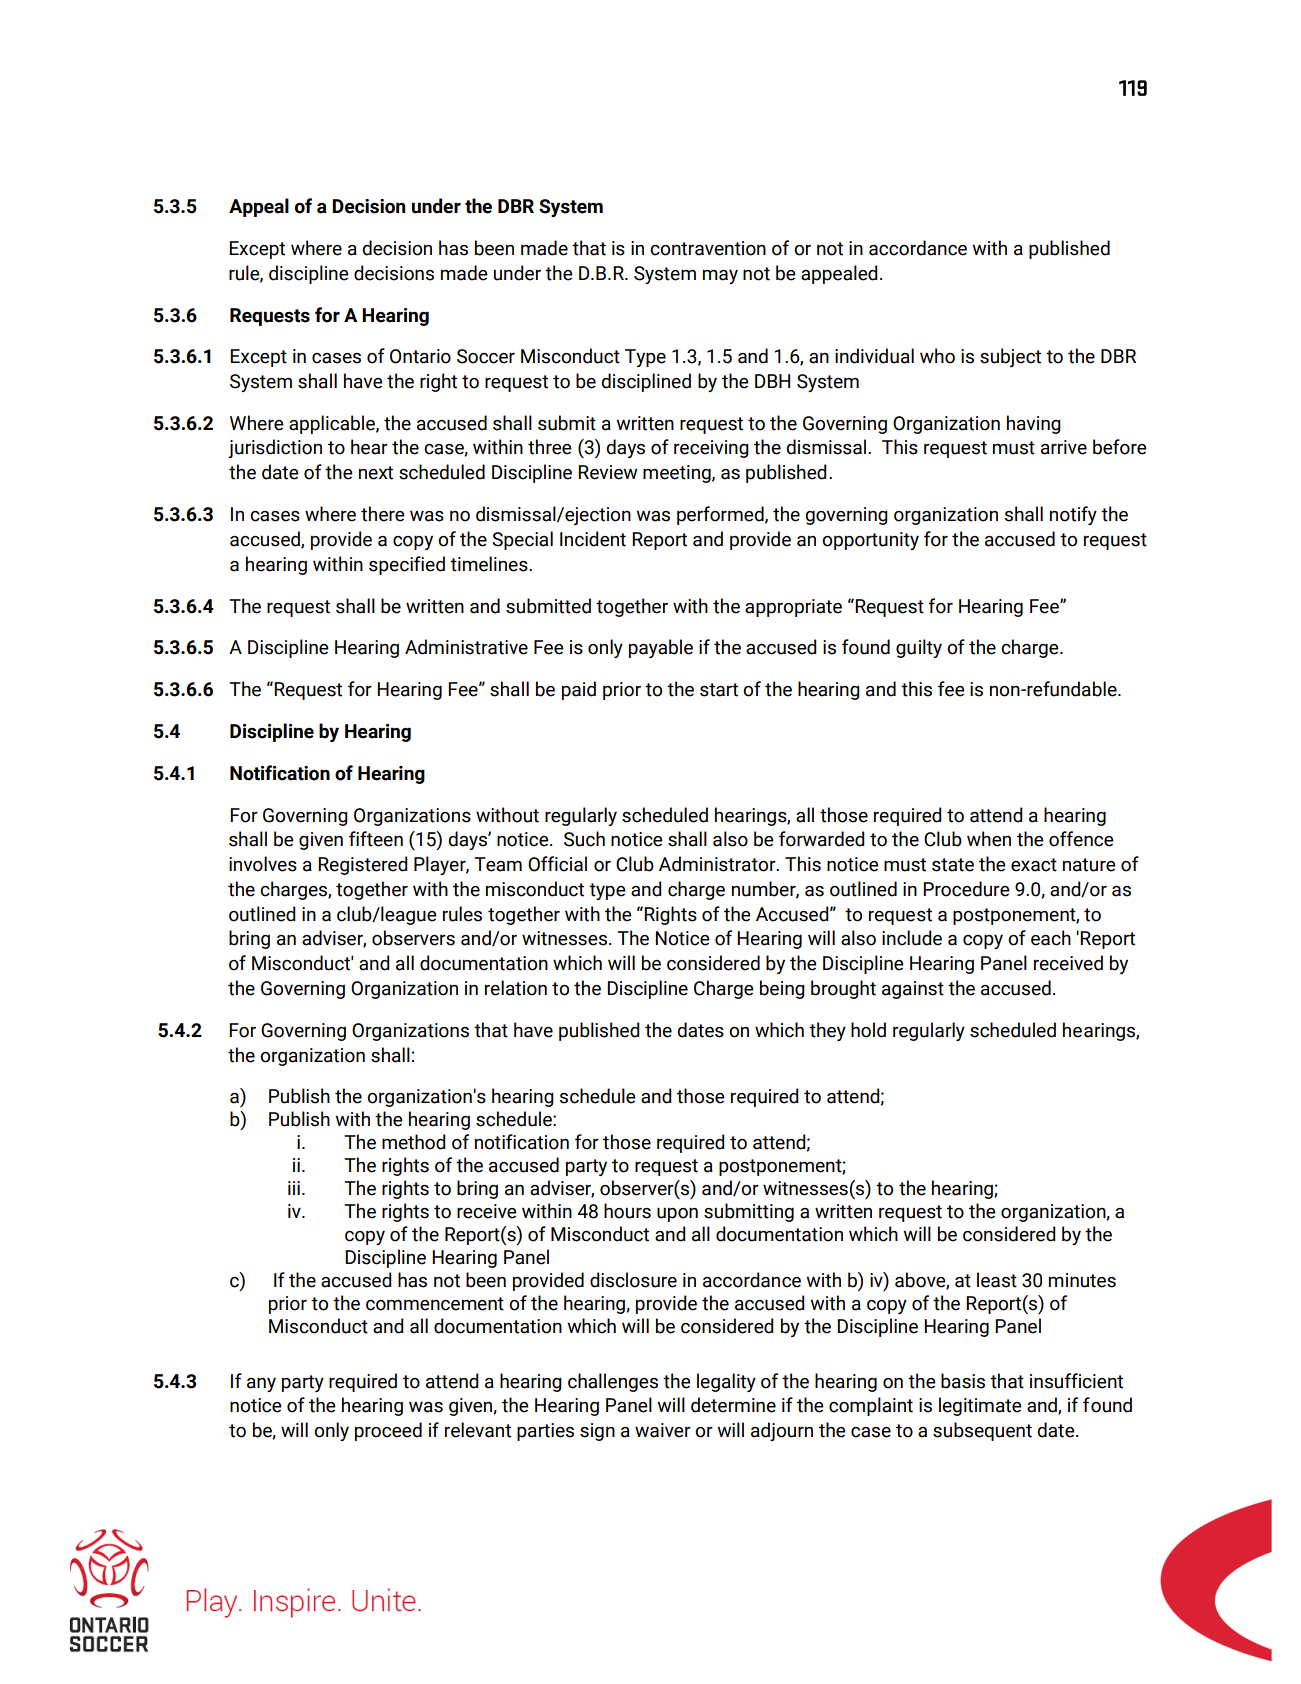  Describe the element at coordinates (718, 864) in the screenshot. I see `Administrator` at that location.
